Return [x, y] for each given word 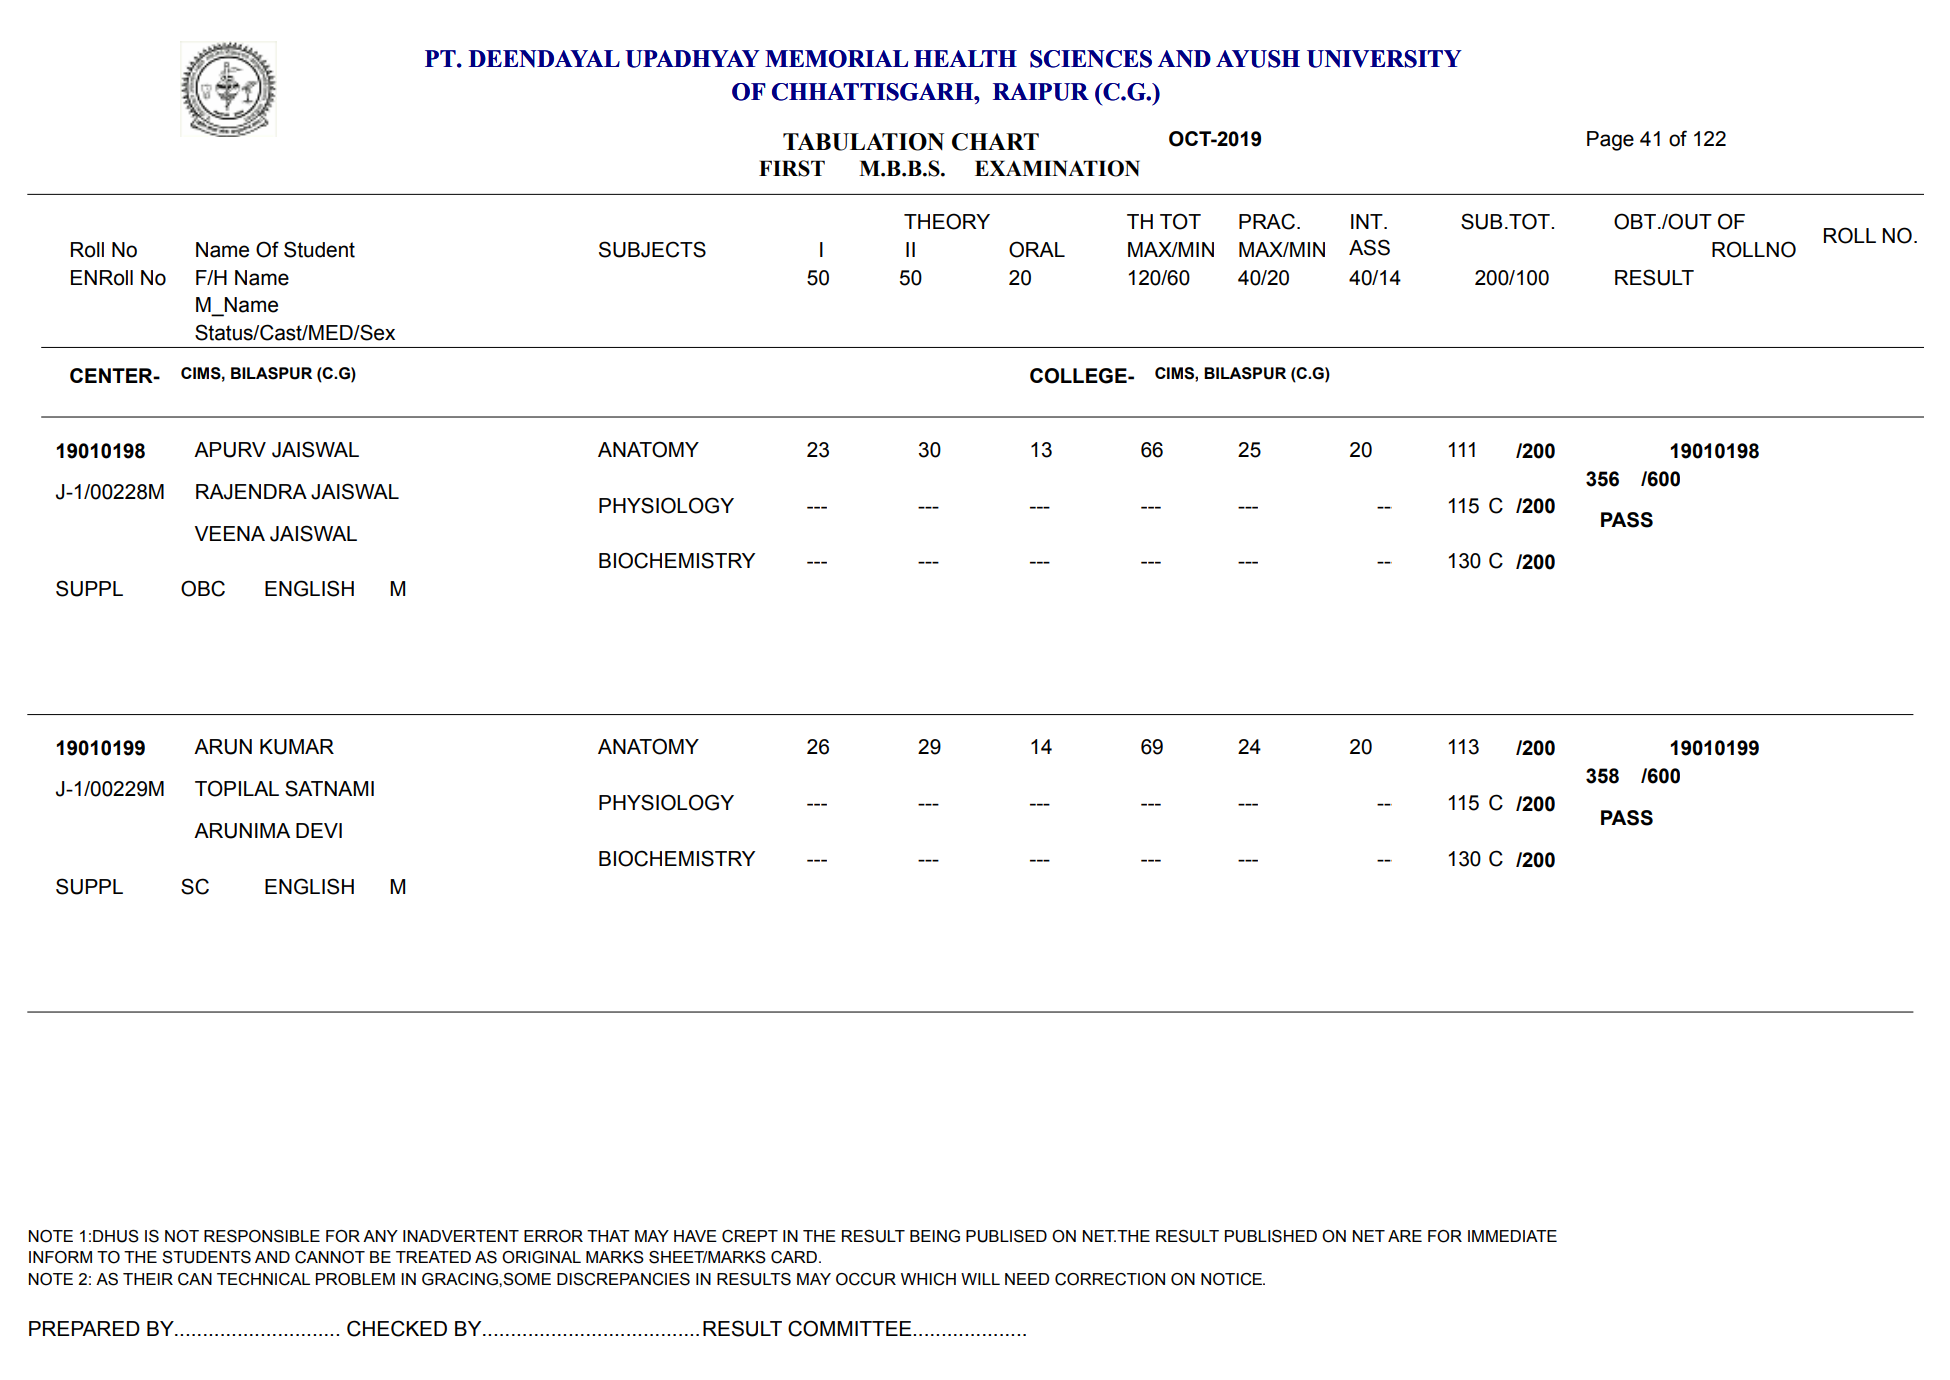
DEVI [319, 830]
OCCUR [866, 1279]
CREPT [750, 1236]
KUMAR [297, 747]
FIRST [792, 168]
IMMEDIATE [1512, 1236]
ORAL [1037, 249]
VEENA [230, 533]
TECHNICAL [263, 1279]
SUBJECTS [652, 249]
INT [1368, 221]
